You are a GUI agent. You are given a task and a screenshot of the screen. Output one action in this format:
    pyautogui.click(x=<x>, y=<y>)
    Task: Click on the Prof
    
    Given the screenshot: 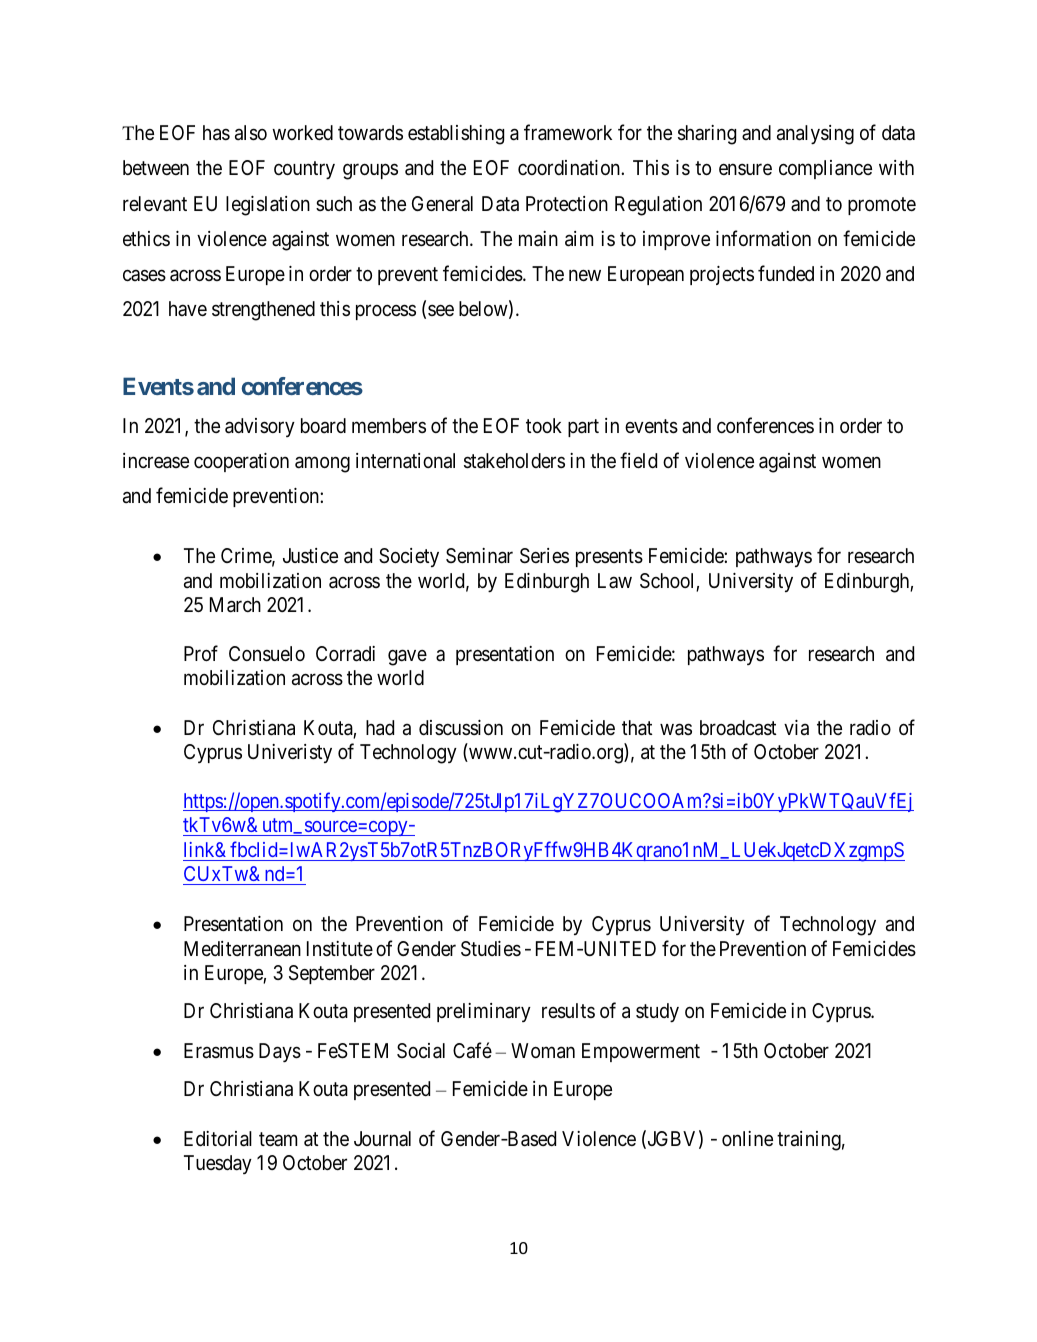 What is the action you would take?
    pyautogui.click(x=201, y=653)
